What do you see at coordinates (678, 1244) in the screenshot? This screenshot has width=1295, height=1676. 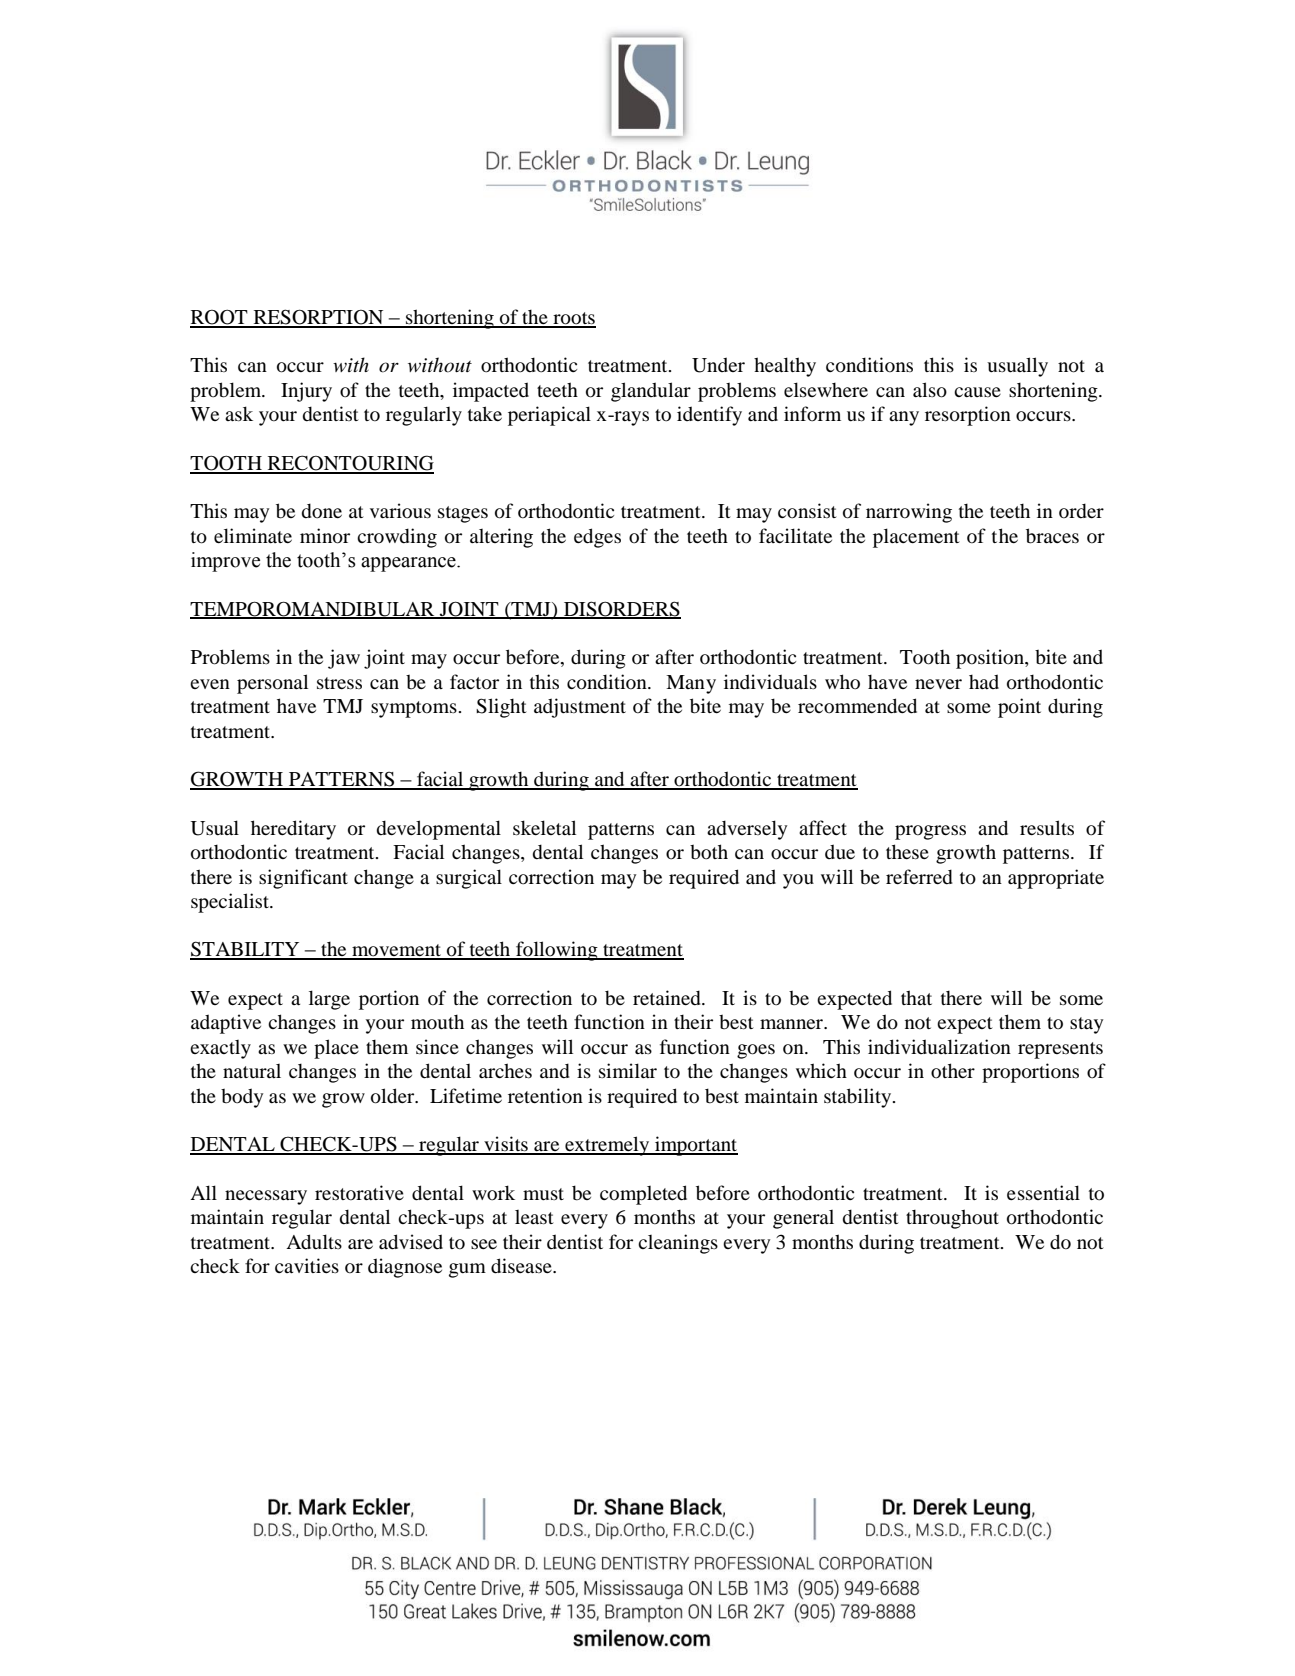 I see `cleanings` at bounding box center [678, 1244].
